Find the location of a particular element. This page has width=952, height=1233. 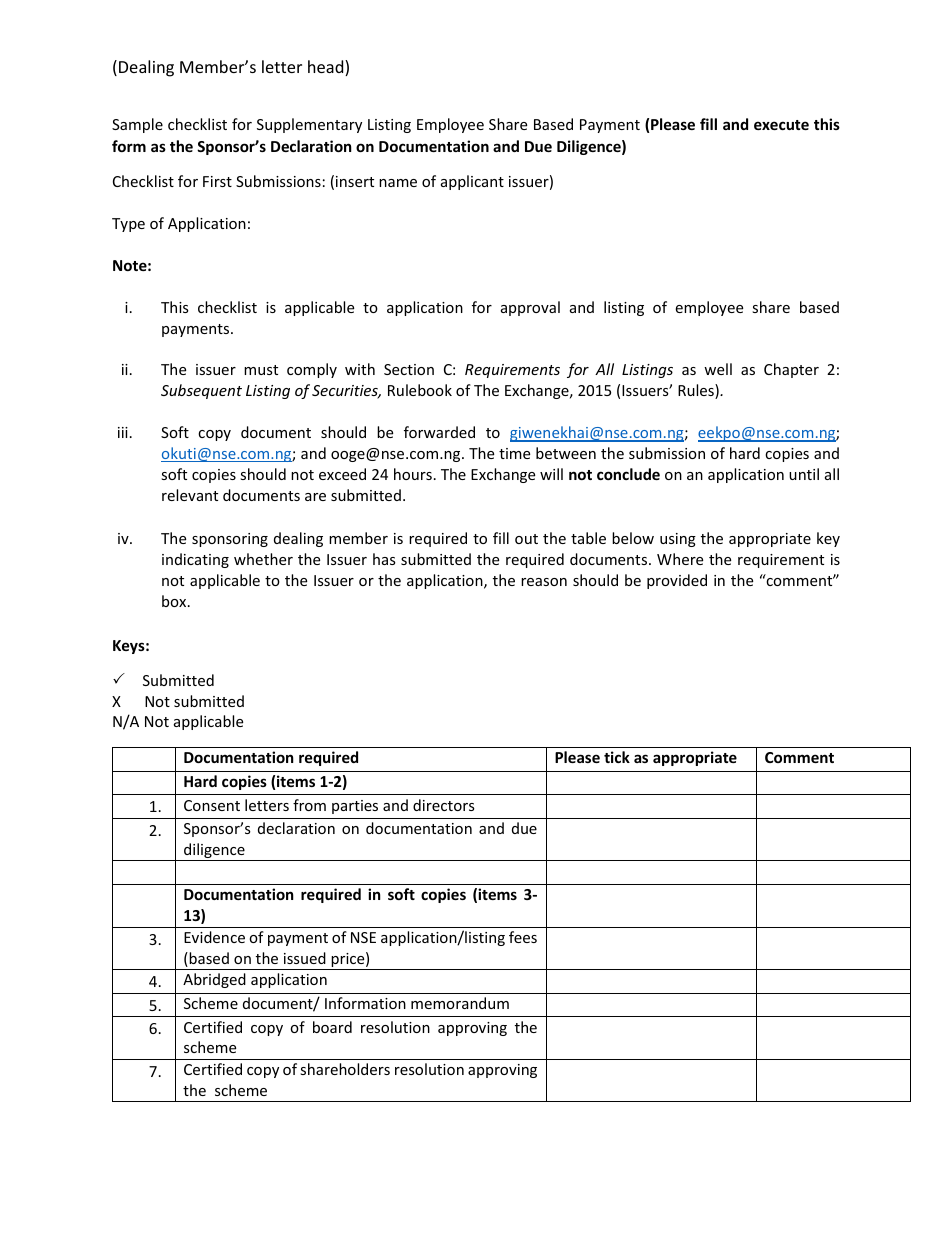

applicant is located at coordinates (472, 182).
